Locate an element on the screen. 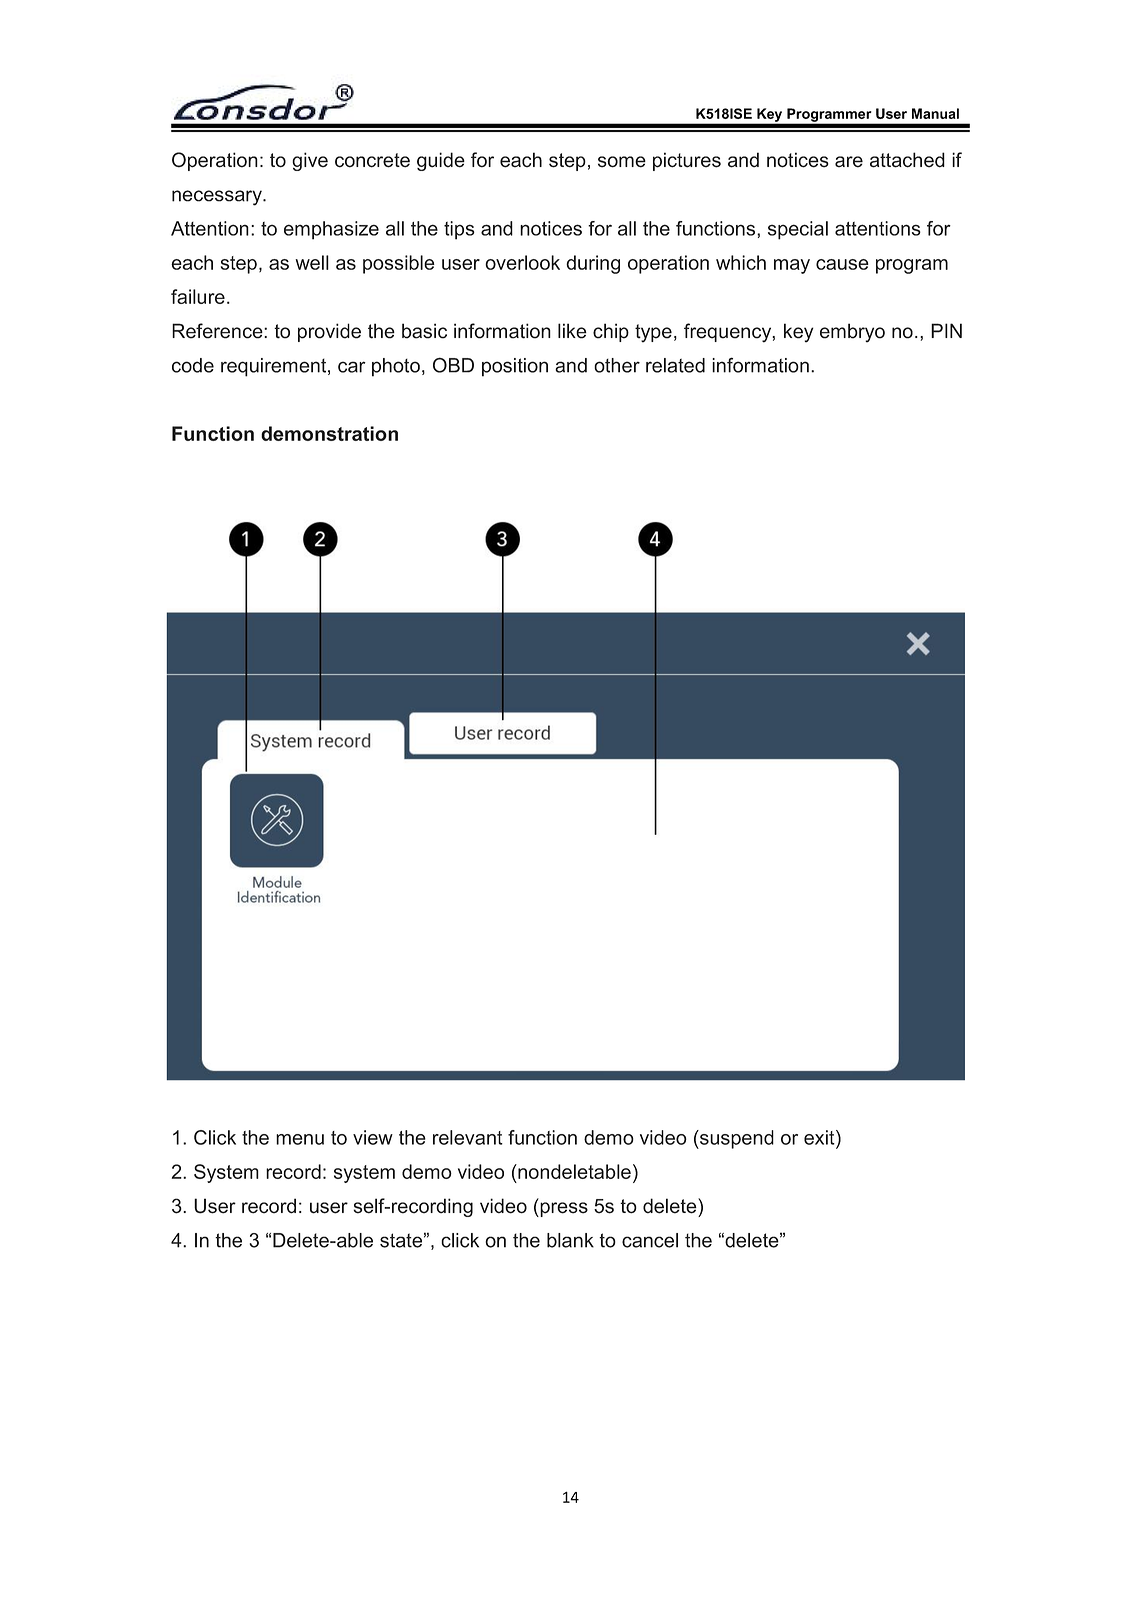 The image size is (1132, 1601). some is located at coordinates (622, 162).
